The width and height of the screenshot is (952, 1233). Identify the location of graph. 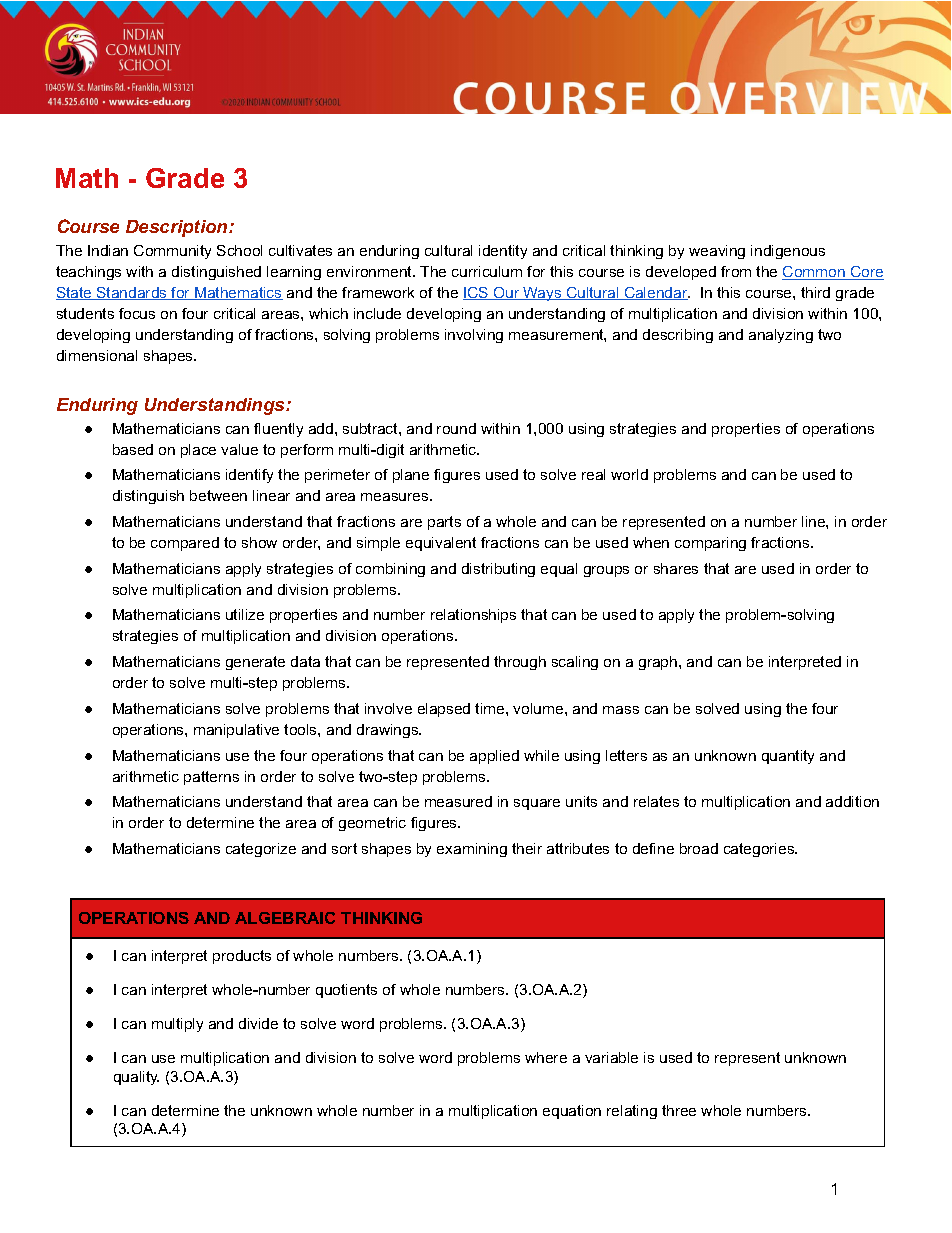
(659, 663).
